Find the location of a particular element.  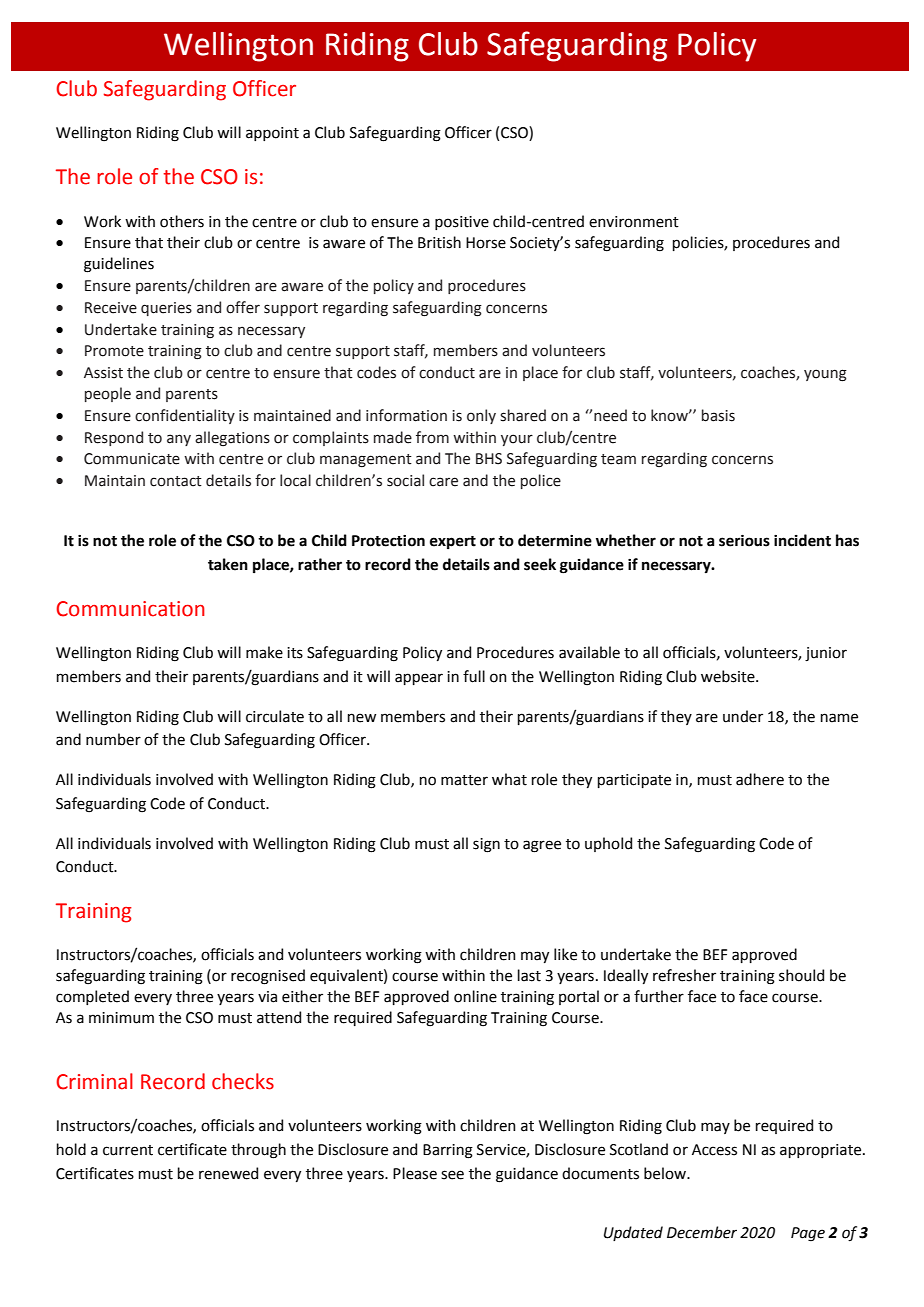

young is located at coordinates (825, 375).
